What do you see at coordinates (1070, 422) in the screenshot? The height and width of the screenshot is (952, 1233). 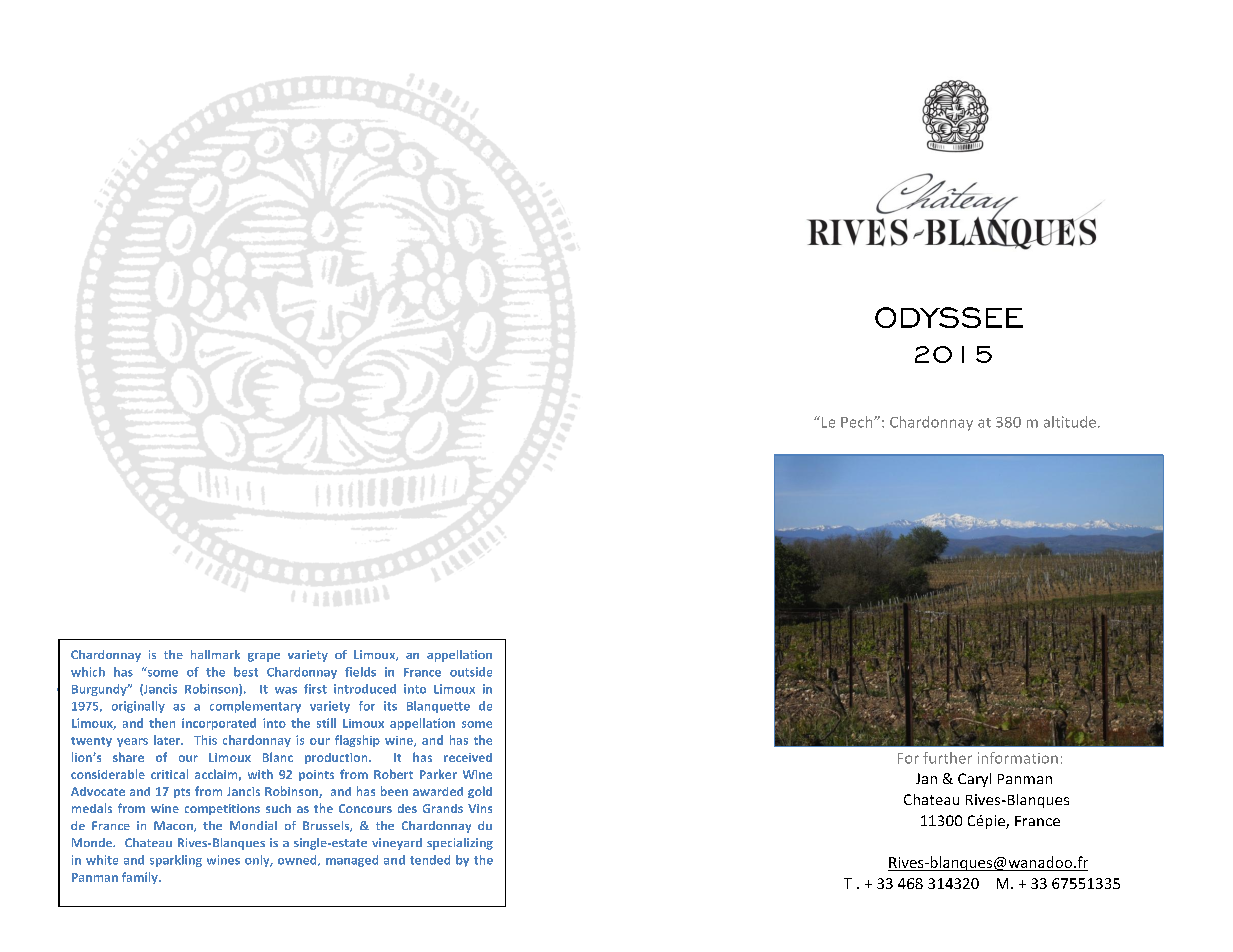 I see `altitude` at bounding box center [1070, 422].
